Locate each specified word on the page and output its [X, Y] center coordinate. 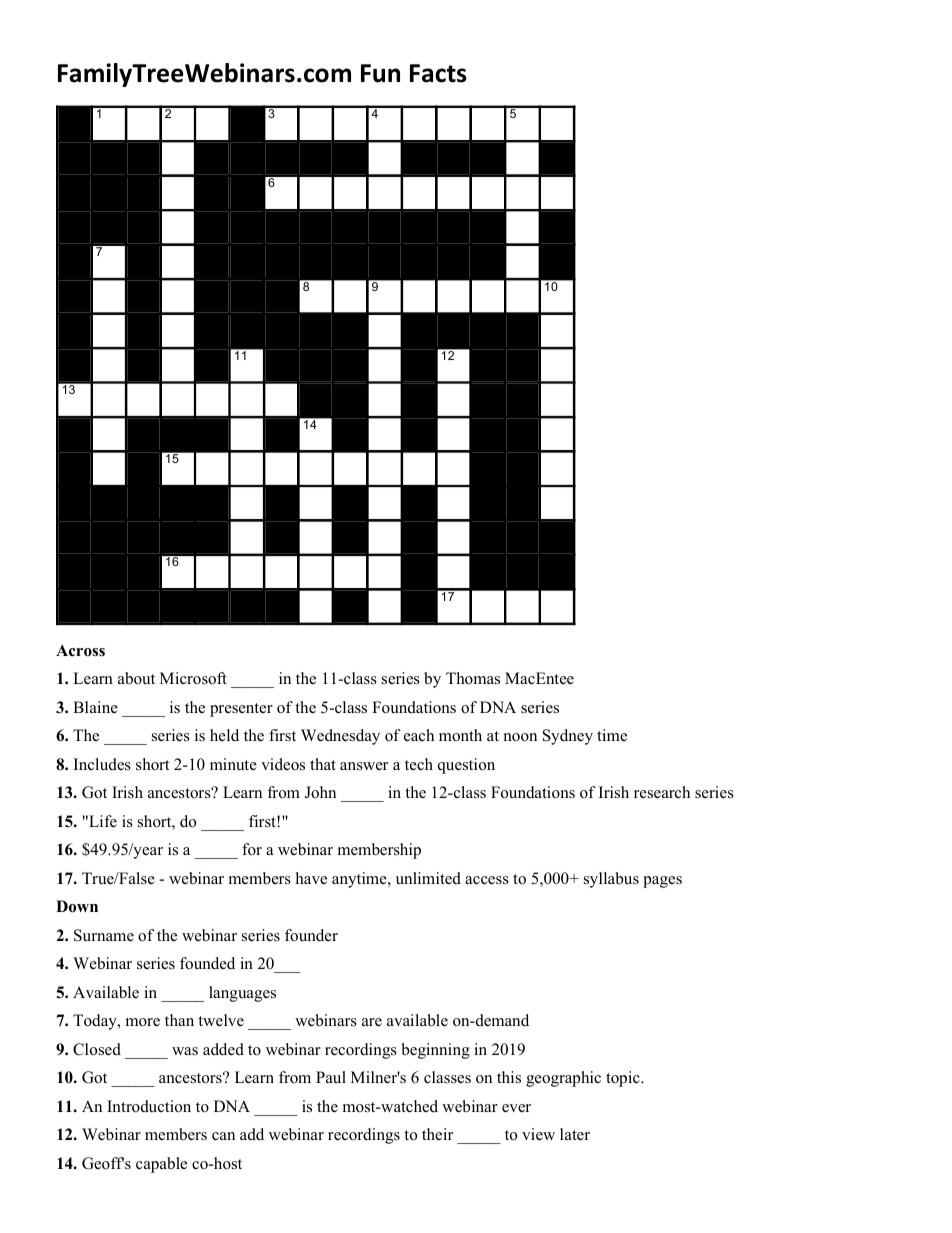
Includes [102, 764]
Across [80, 650]
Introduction [149, 1106]
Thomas [473, 678]
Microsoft [193, 678]
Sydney [568, 737]
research [662, 792]
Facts [438, 73]
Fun [380, 73]
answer [364, 766]
